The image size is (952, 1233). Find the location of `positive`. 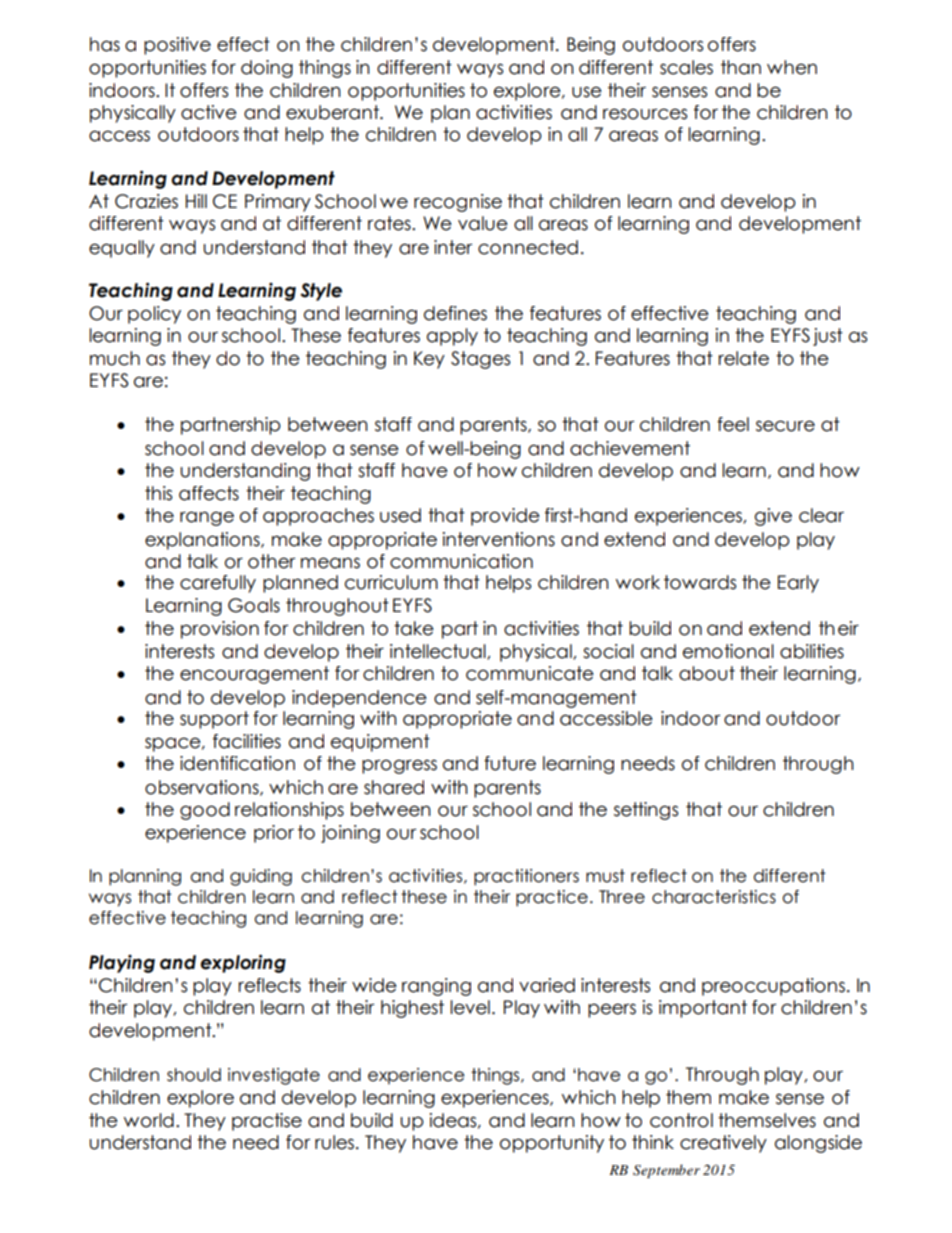

positive is located at coordinates (177, 46).
